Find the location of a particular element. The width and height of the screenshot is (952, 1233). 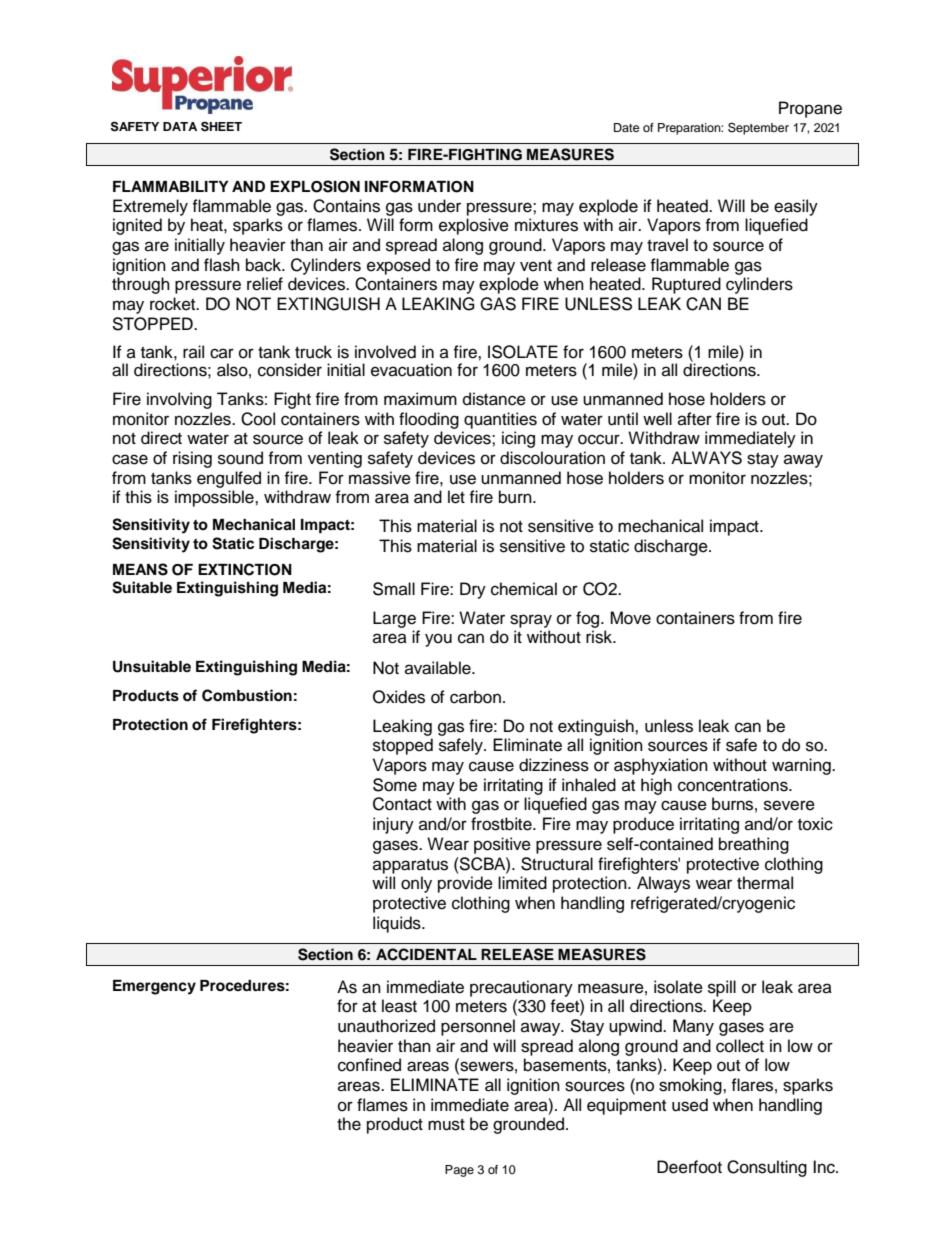

under is located at coordinates (439, 206).
